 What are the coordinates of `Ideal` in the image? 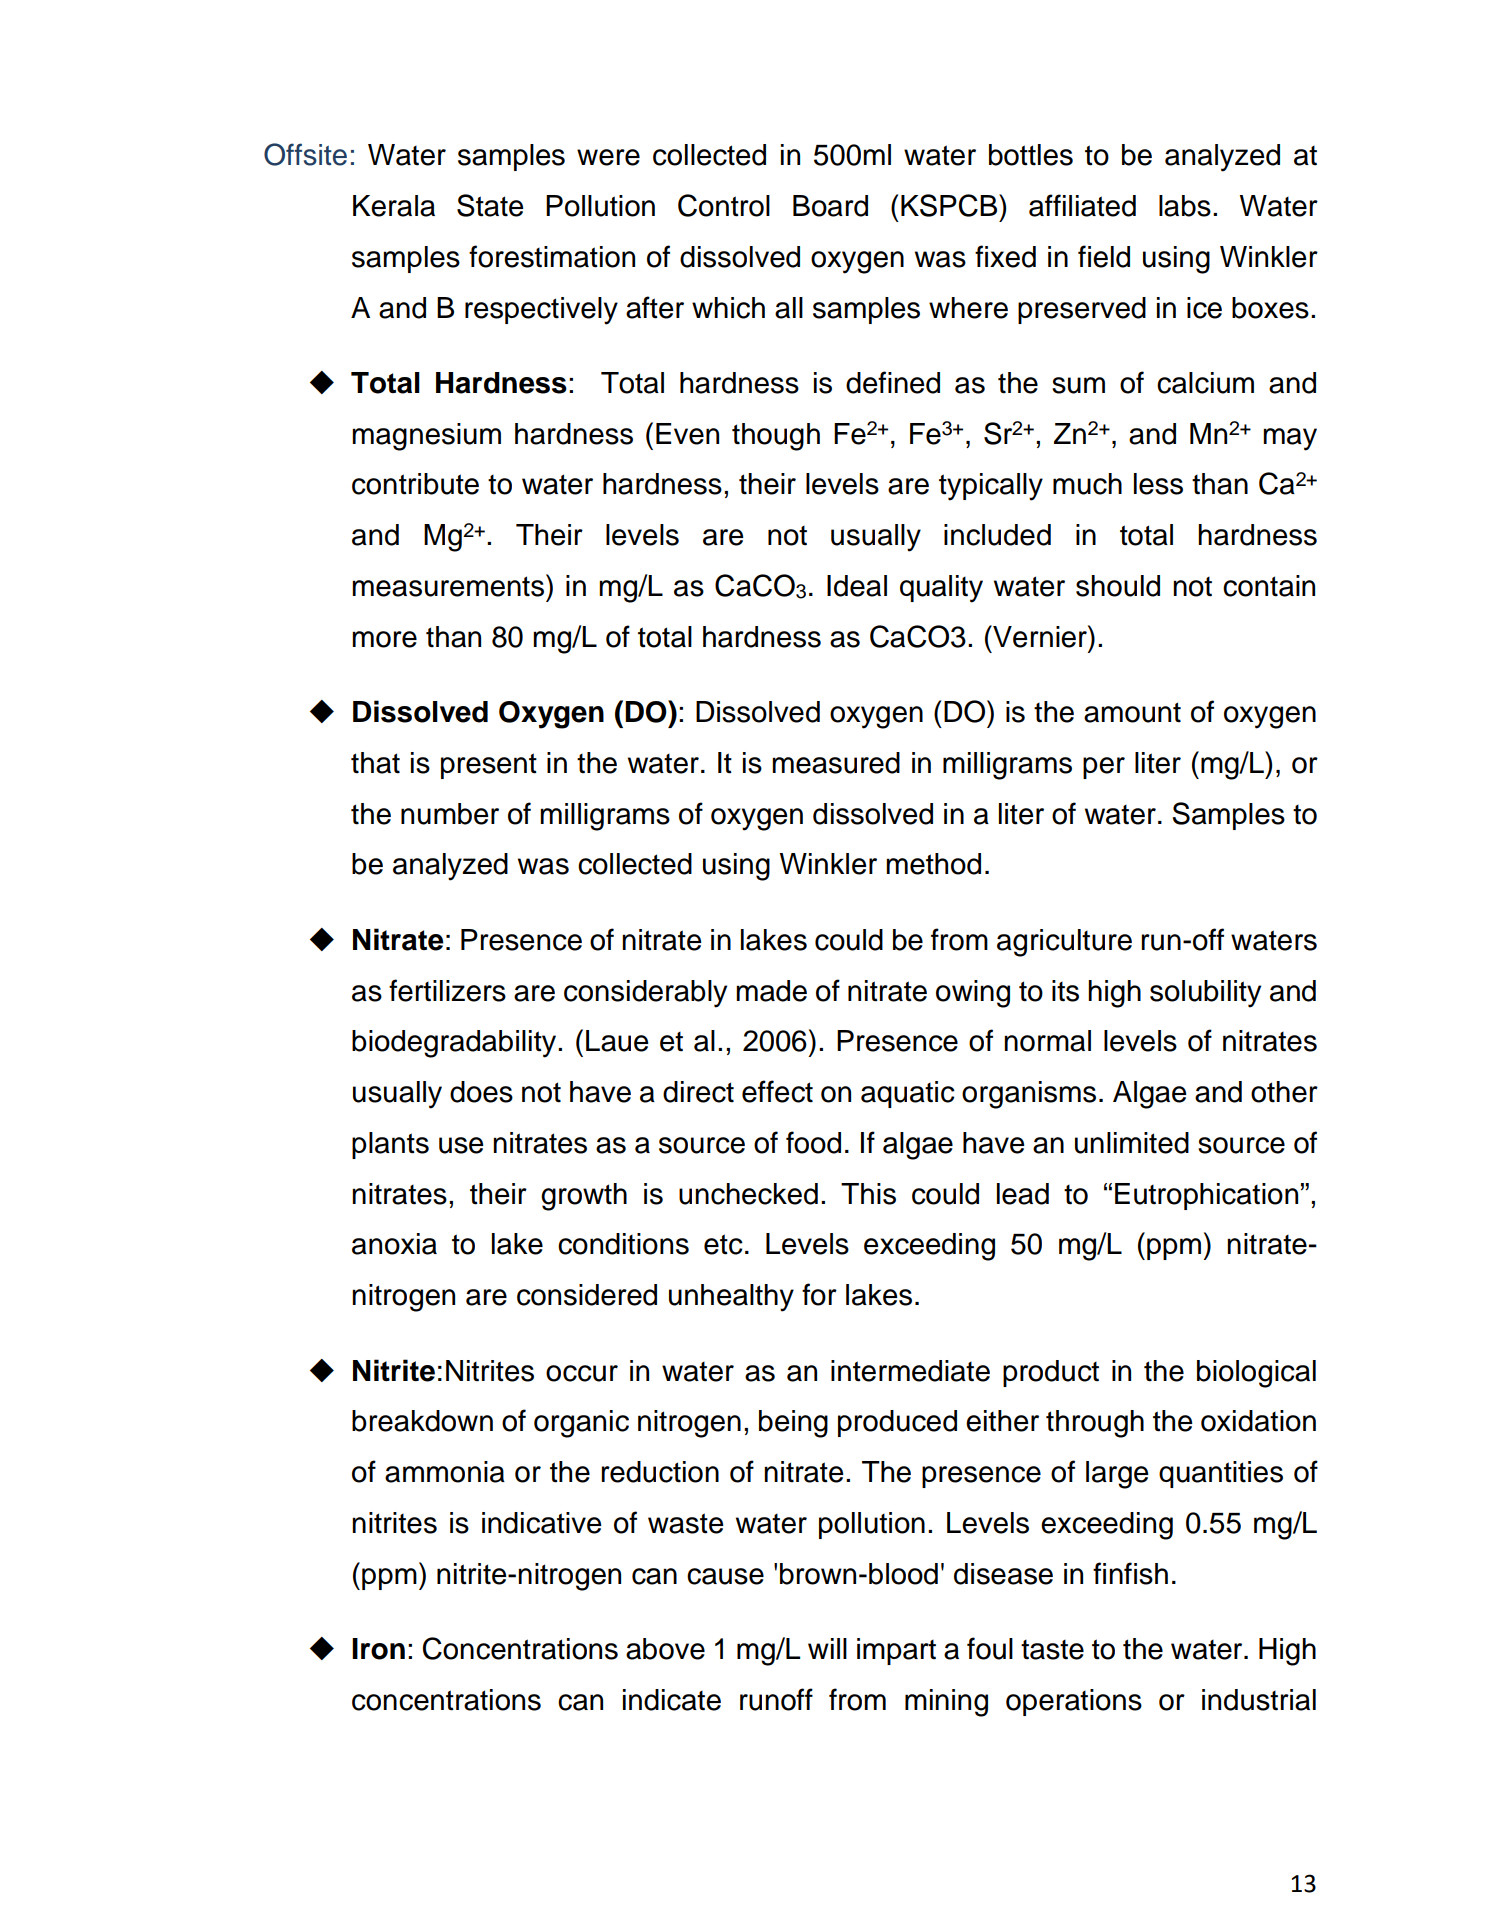 It's located at (857, 586).
